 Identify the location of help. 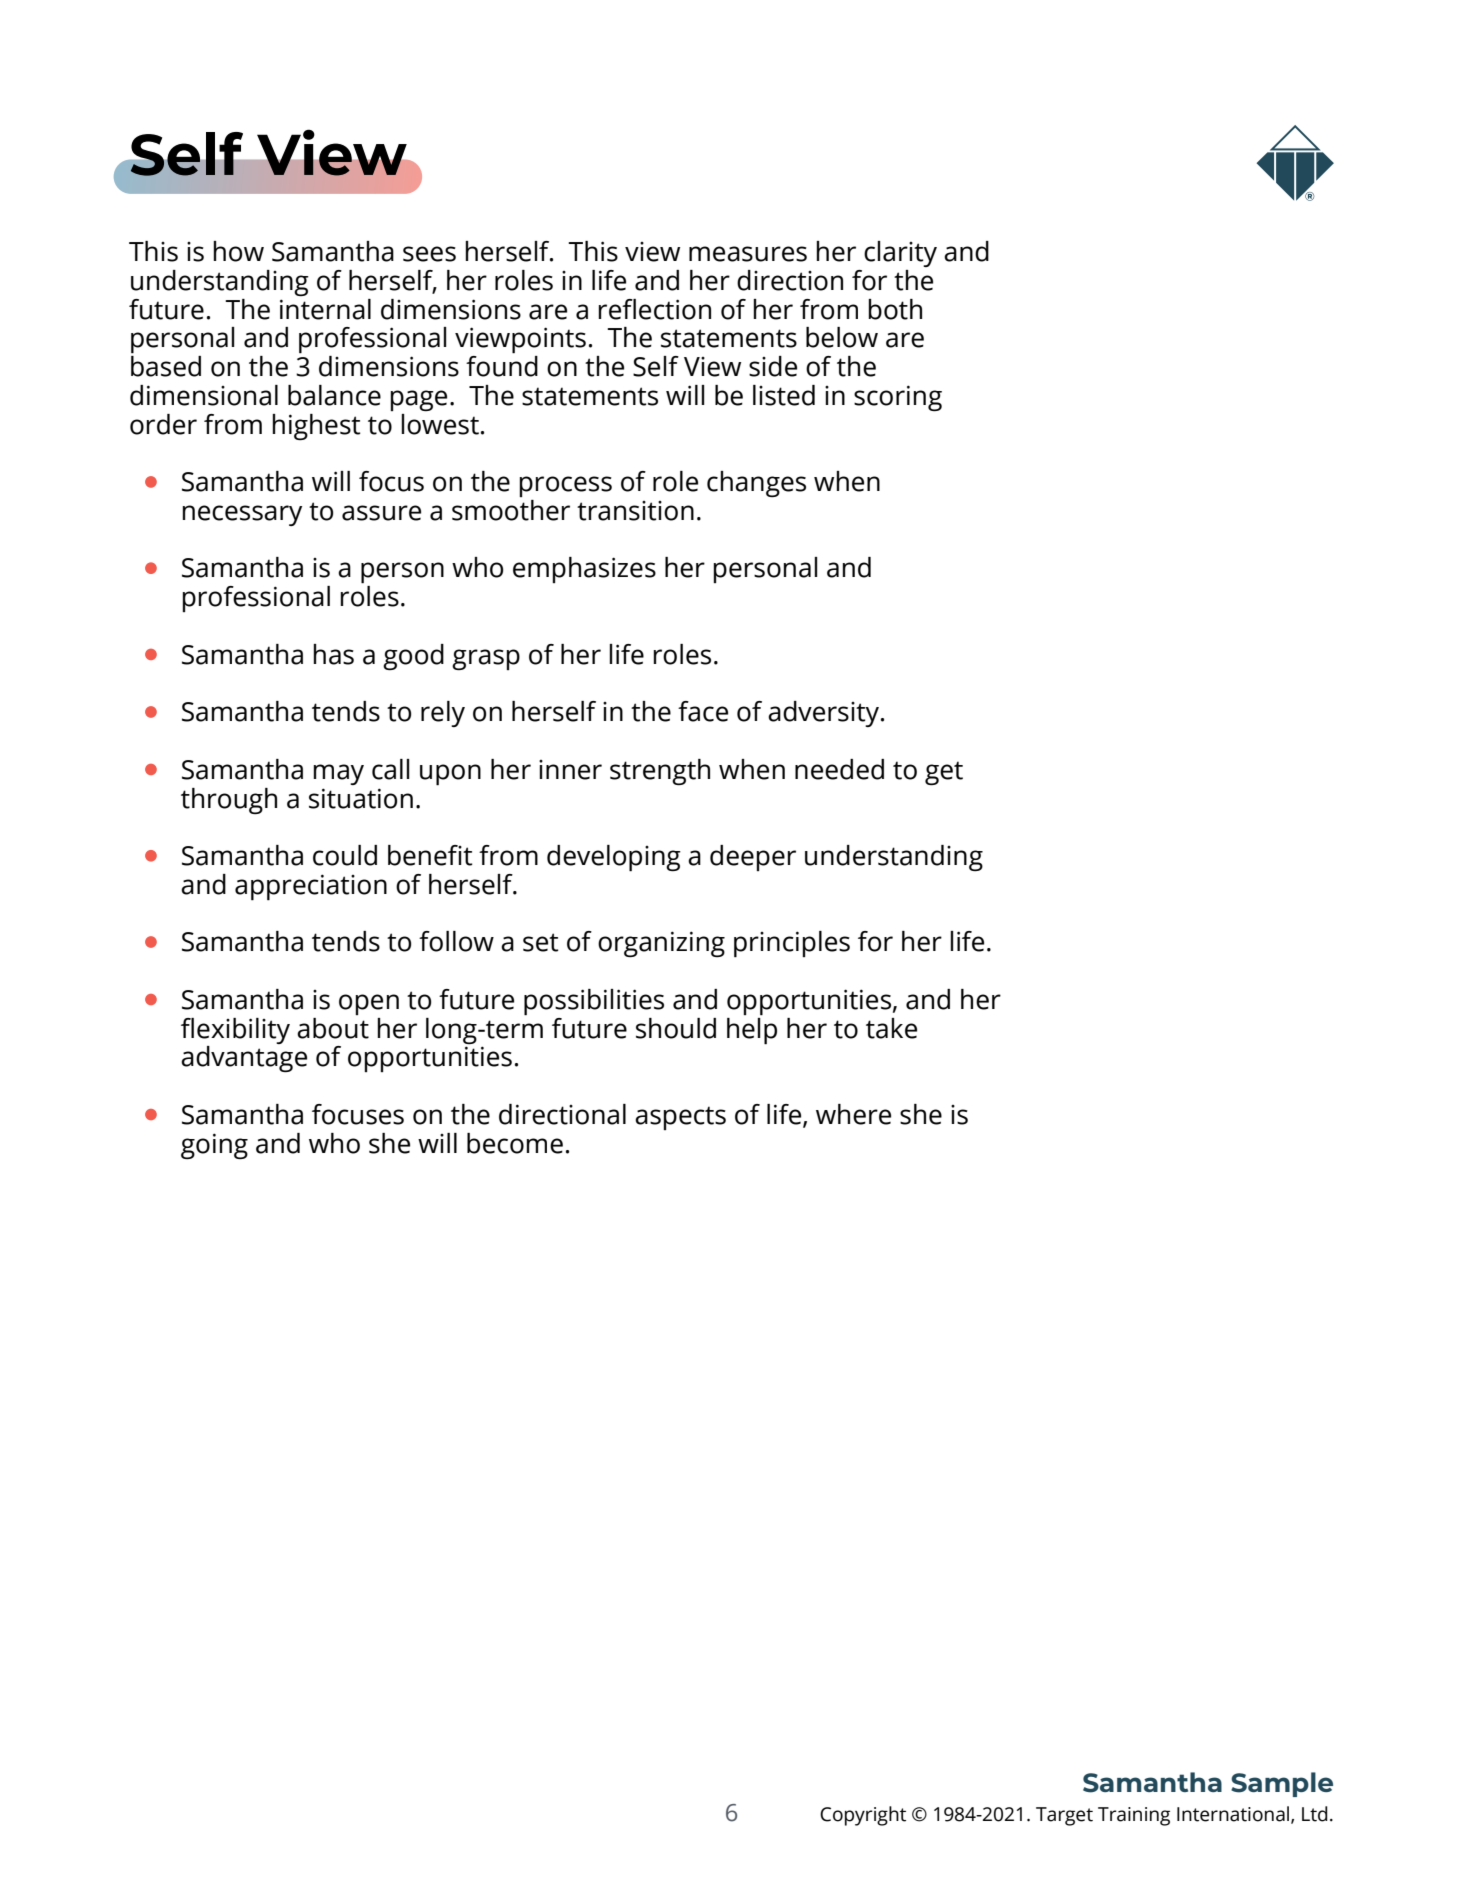
(752, 1030).
